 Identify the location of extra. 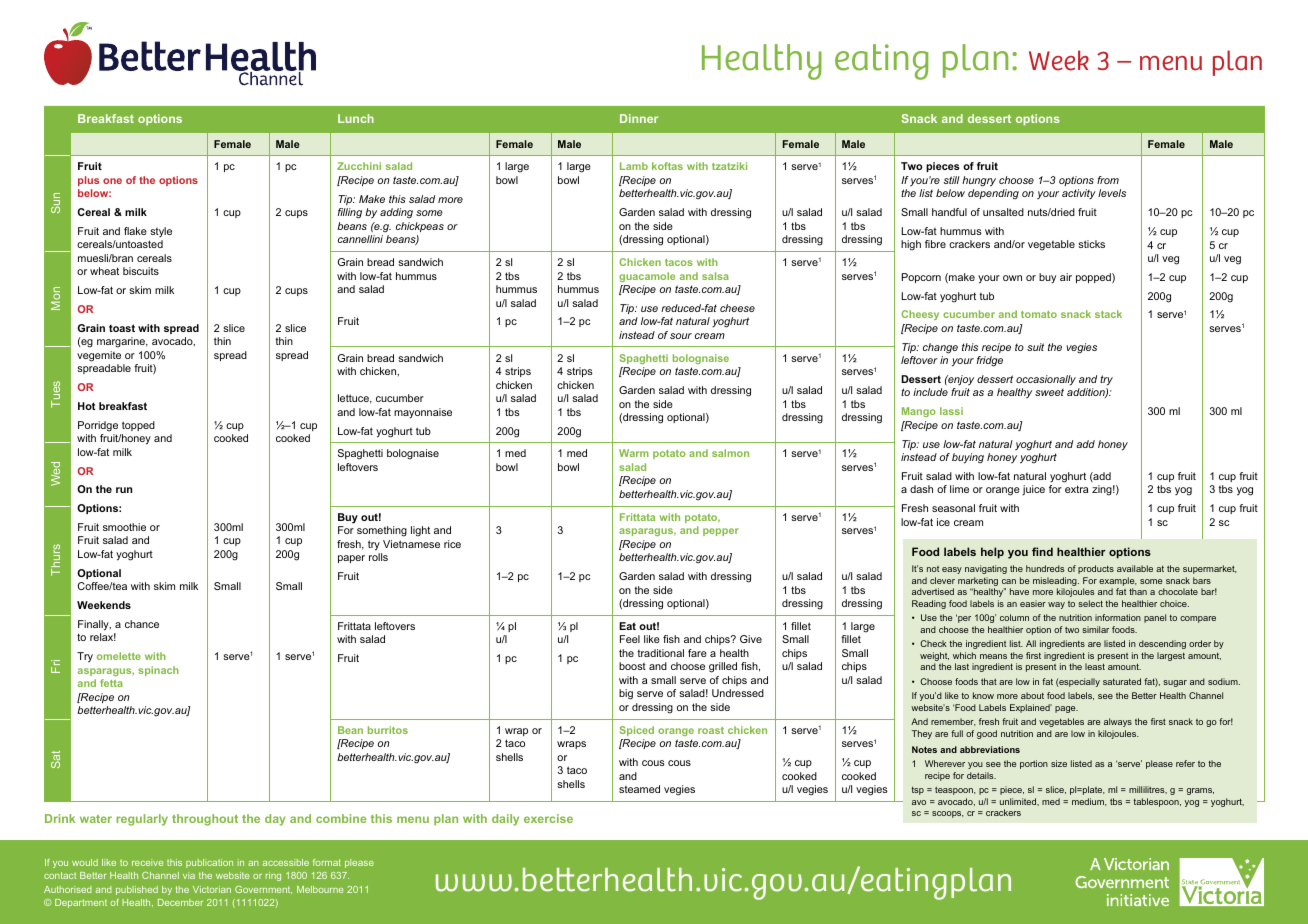
(1076, 489).
